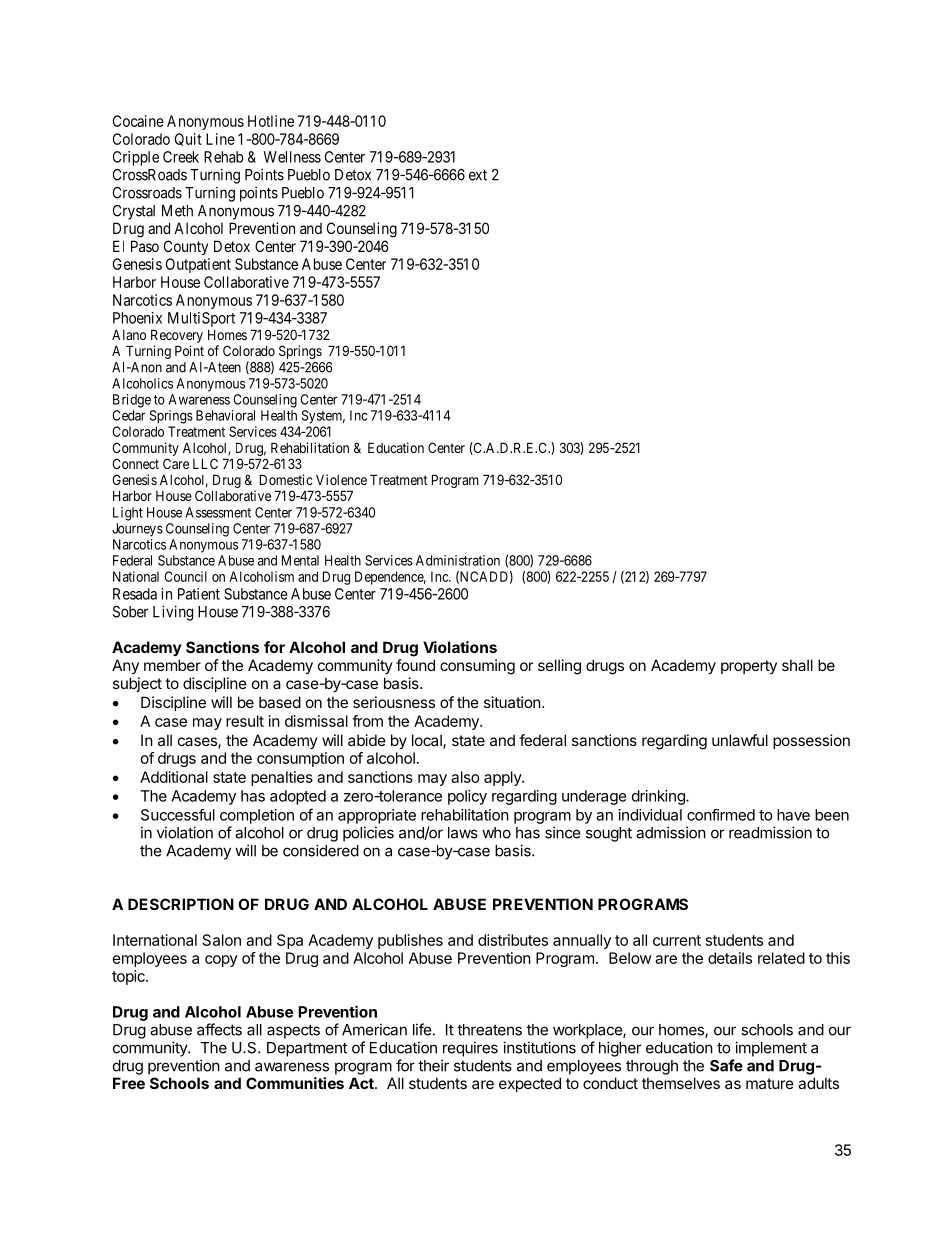 The image size is (952, 1233). I want to click on affects, so click(219, 1029).
